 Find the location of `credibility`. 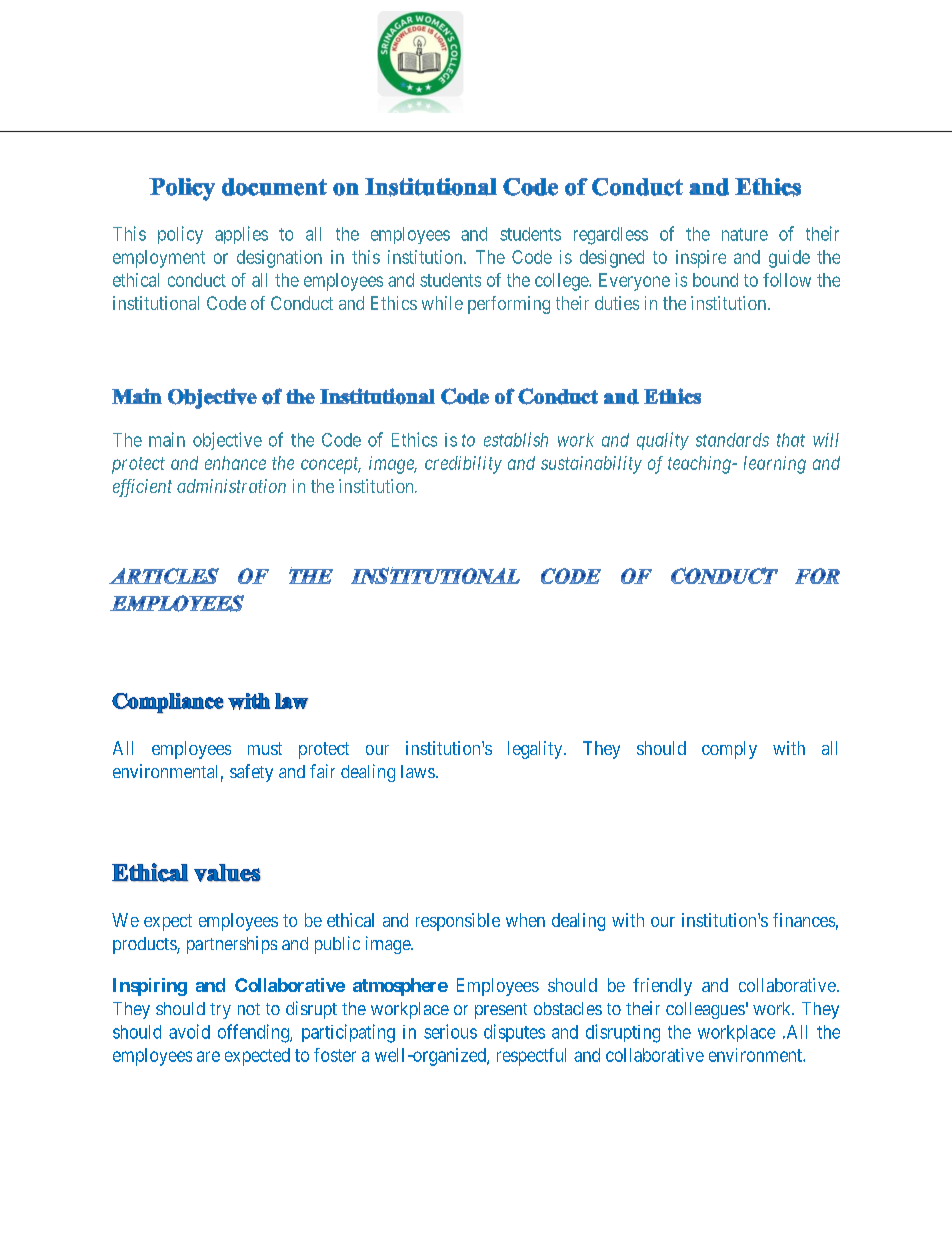

credibility is located at coordinates (463, 465).
